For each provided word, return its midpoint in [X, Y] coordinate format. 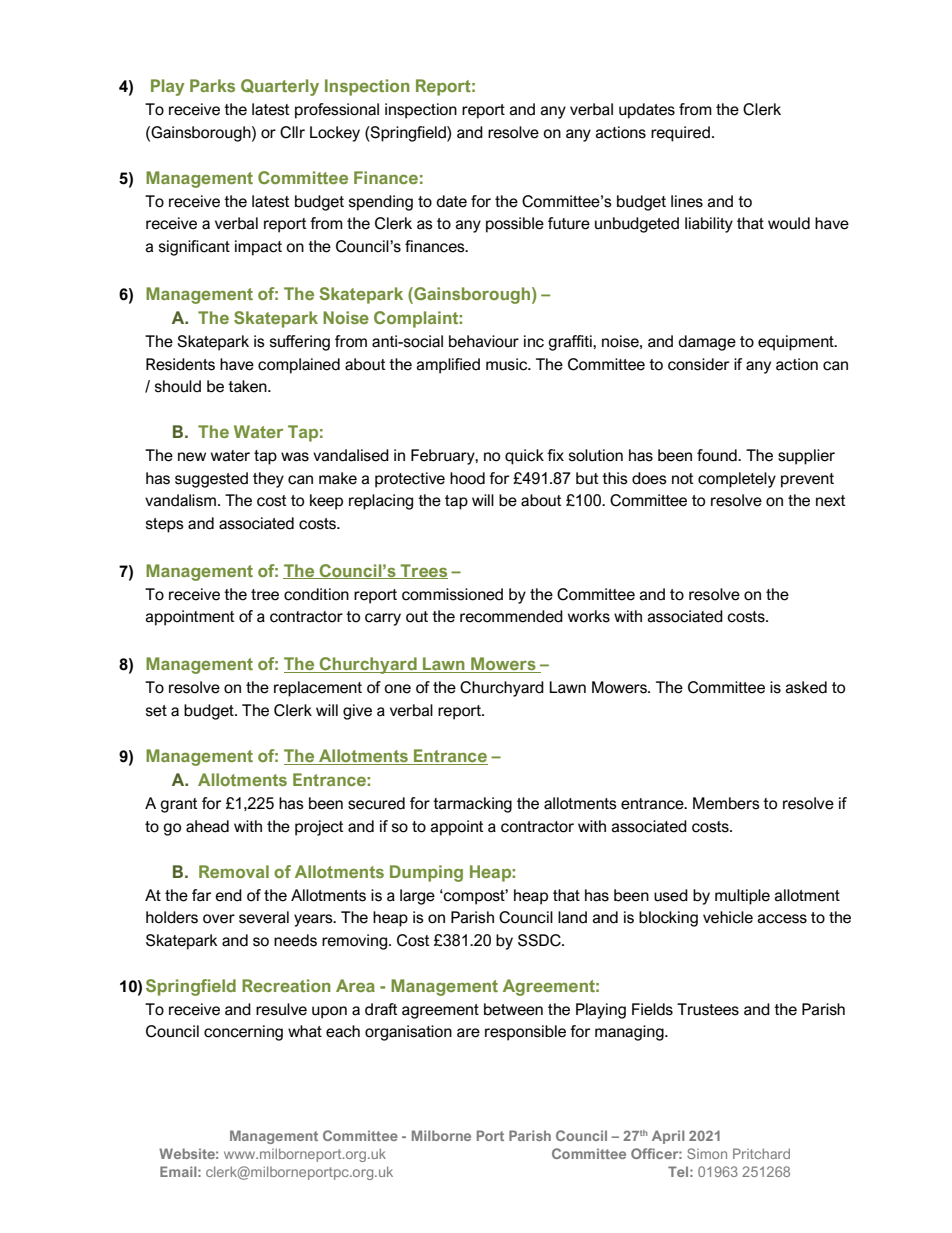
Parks [212, 85]
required [680, 134]
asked [806, 687]
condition [316, 594]
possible [515, 225]
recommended [511, 616]
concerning [243, 1033]
